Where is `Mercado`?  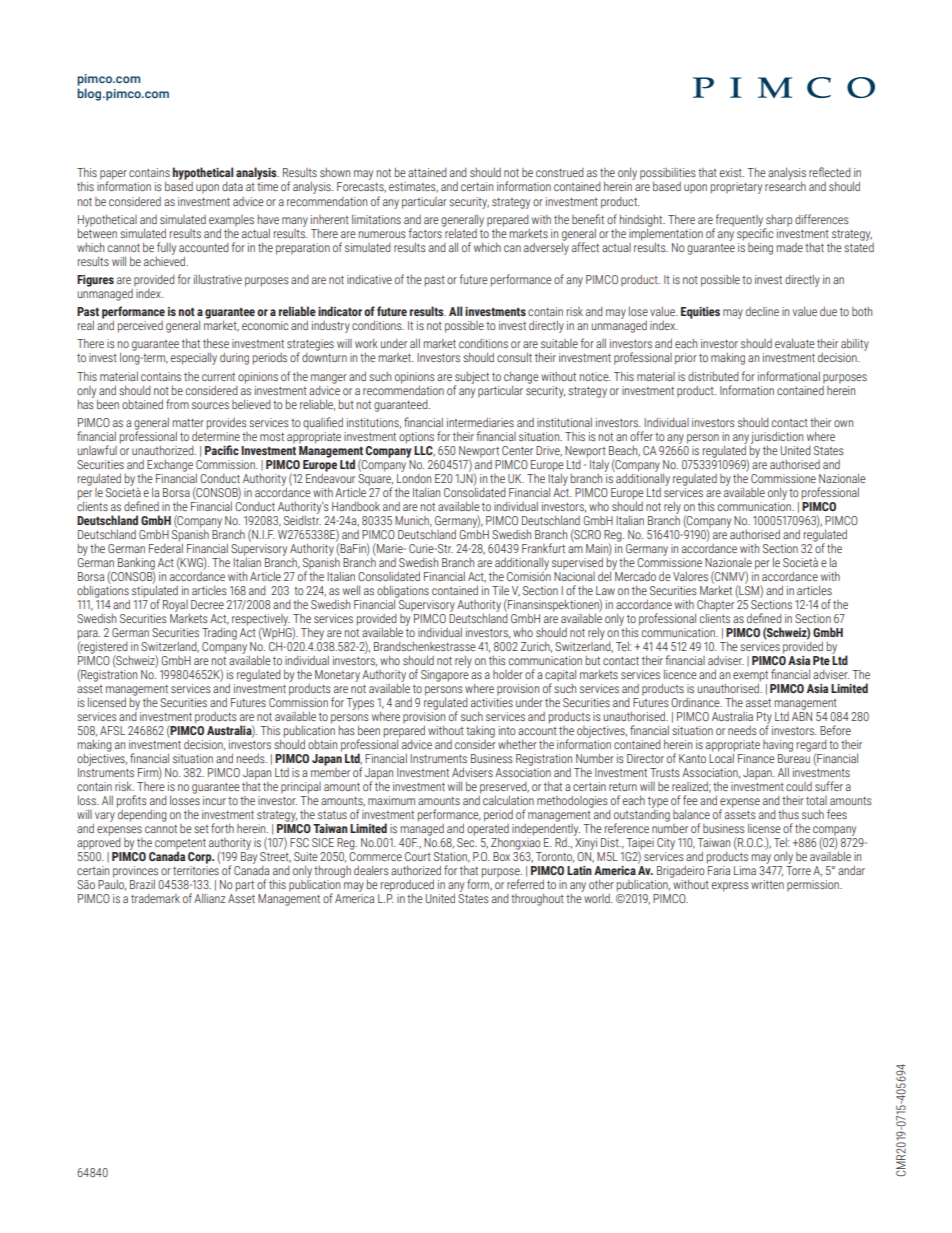
Mercado is located at coordinates (634, 575).
